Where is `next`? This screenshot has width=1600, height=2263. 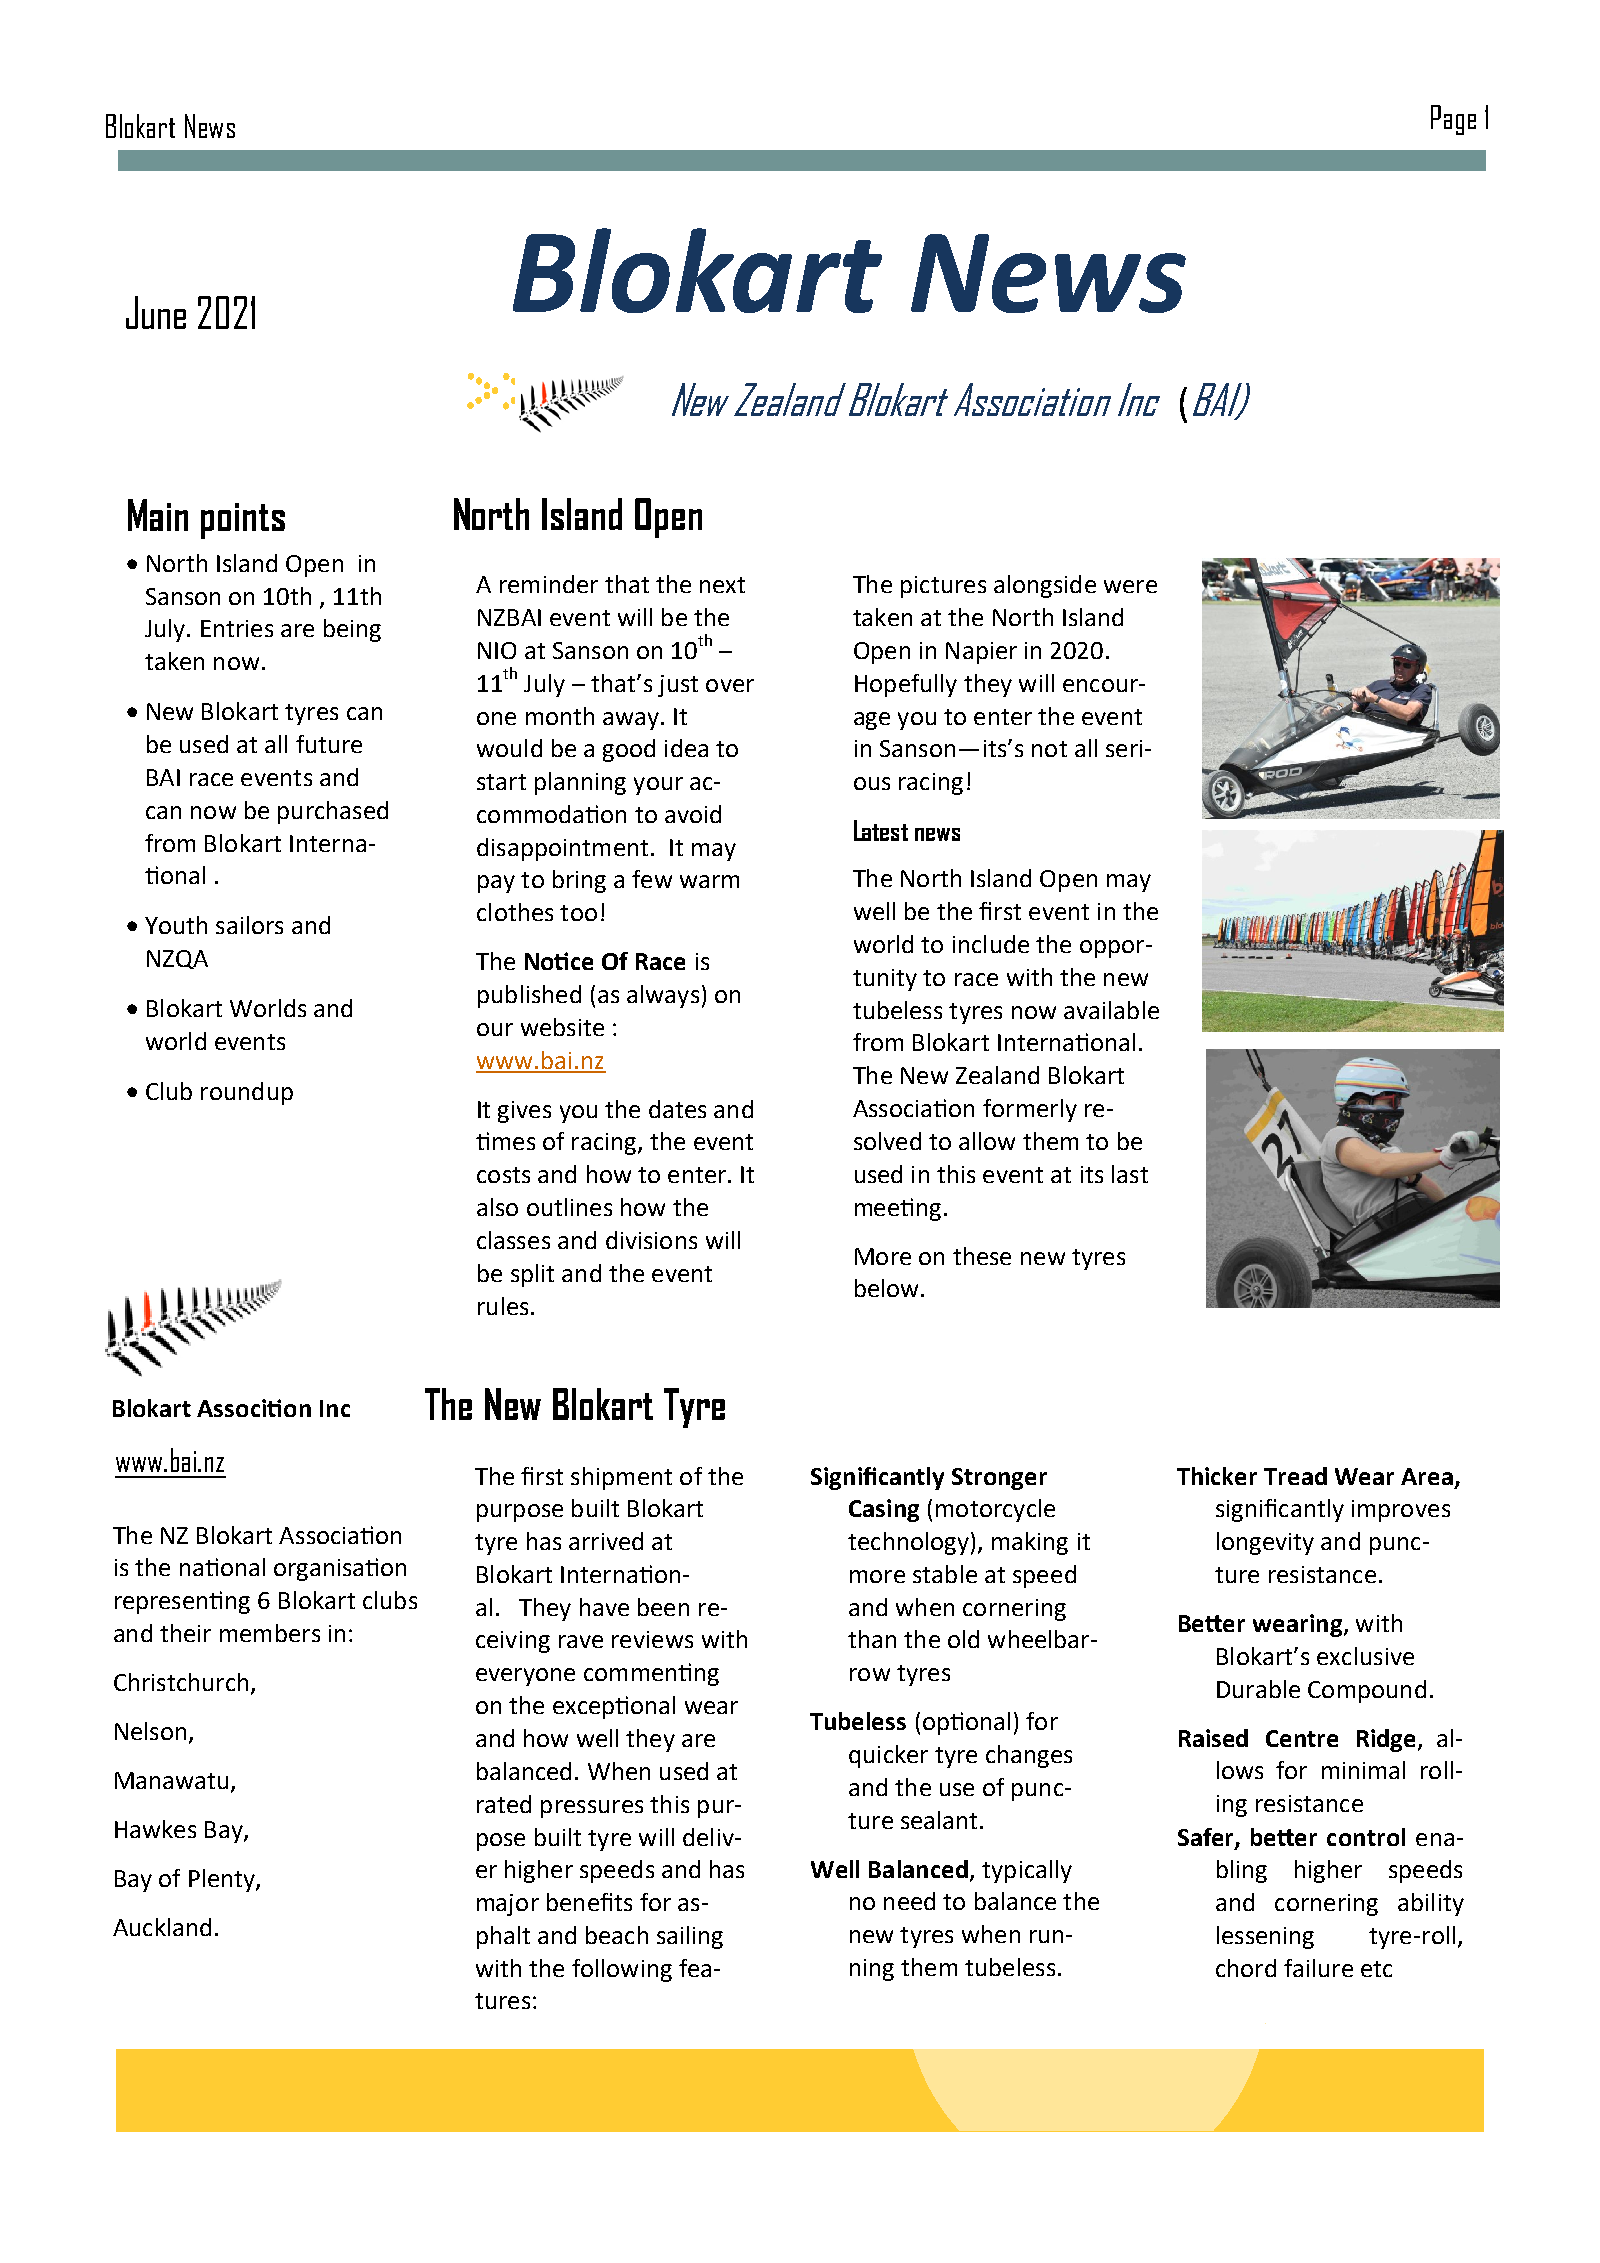
next is located at coordinates (722, 585).
